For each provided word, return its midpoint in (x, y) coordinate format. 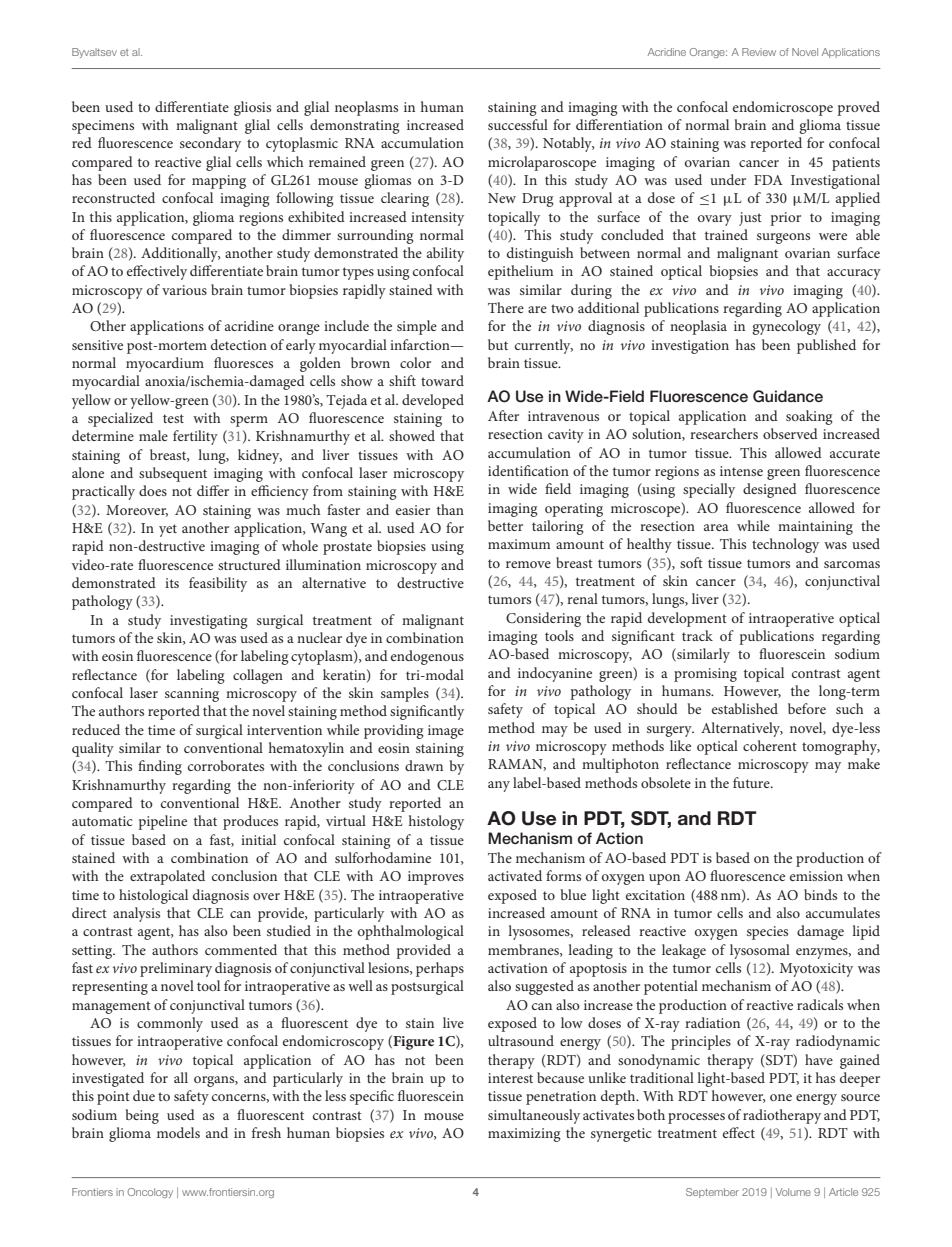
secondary (210, 144)
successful (518, 124)
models (178, 1132)
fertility (195, 437)
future (752, 782)
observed (790, 433)
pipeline (162, 822)
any (499, 786)
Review (759, 52)
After (503, 415)
